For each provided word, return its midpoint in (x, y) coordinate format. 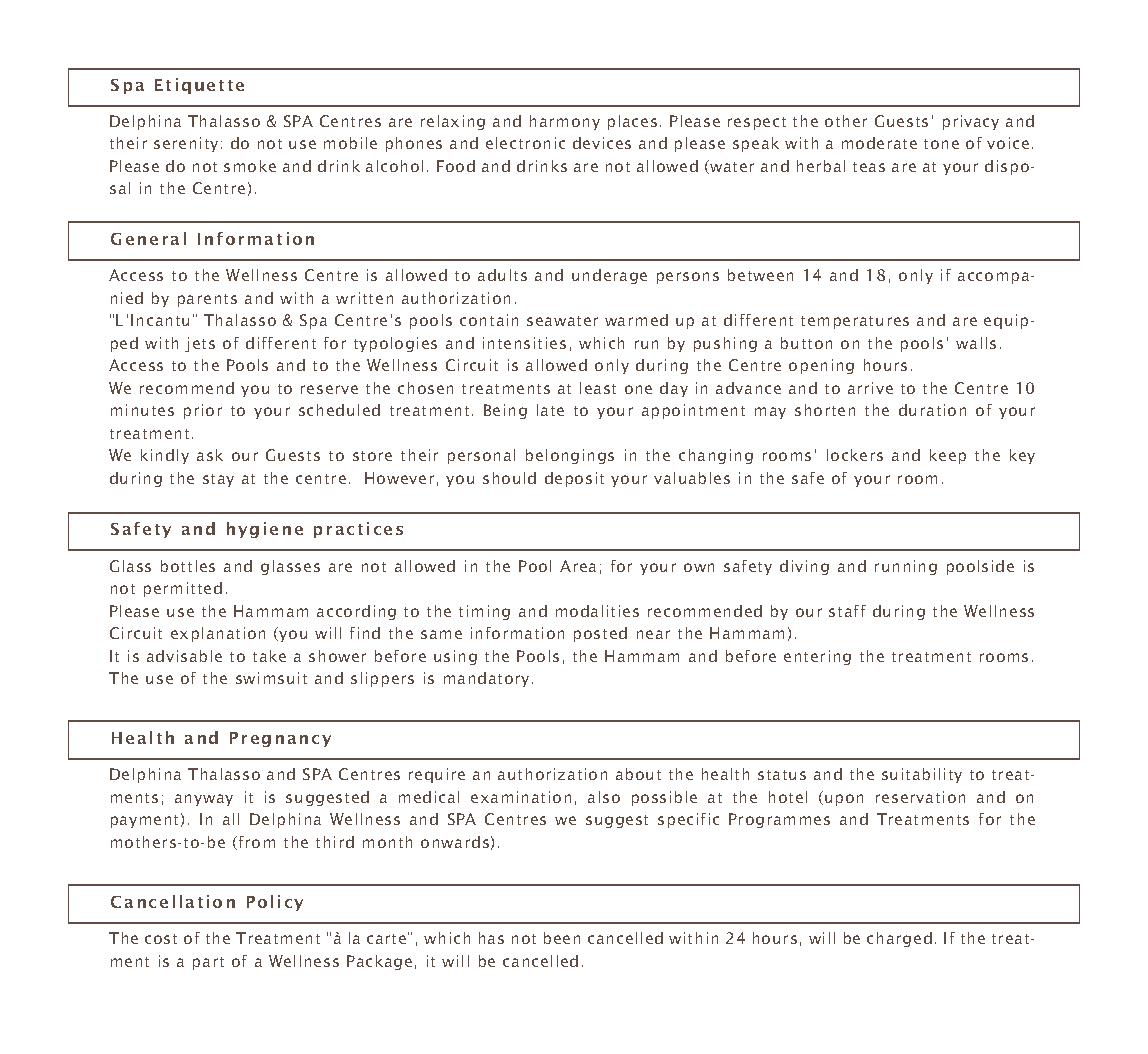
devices (602, 143)
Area (578, 566)
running (906, 567)
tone (941, 144)
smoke (250, 166)
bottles (188, 566)
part (208, 963)
